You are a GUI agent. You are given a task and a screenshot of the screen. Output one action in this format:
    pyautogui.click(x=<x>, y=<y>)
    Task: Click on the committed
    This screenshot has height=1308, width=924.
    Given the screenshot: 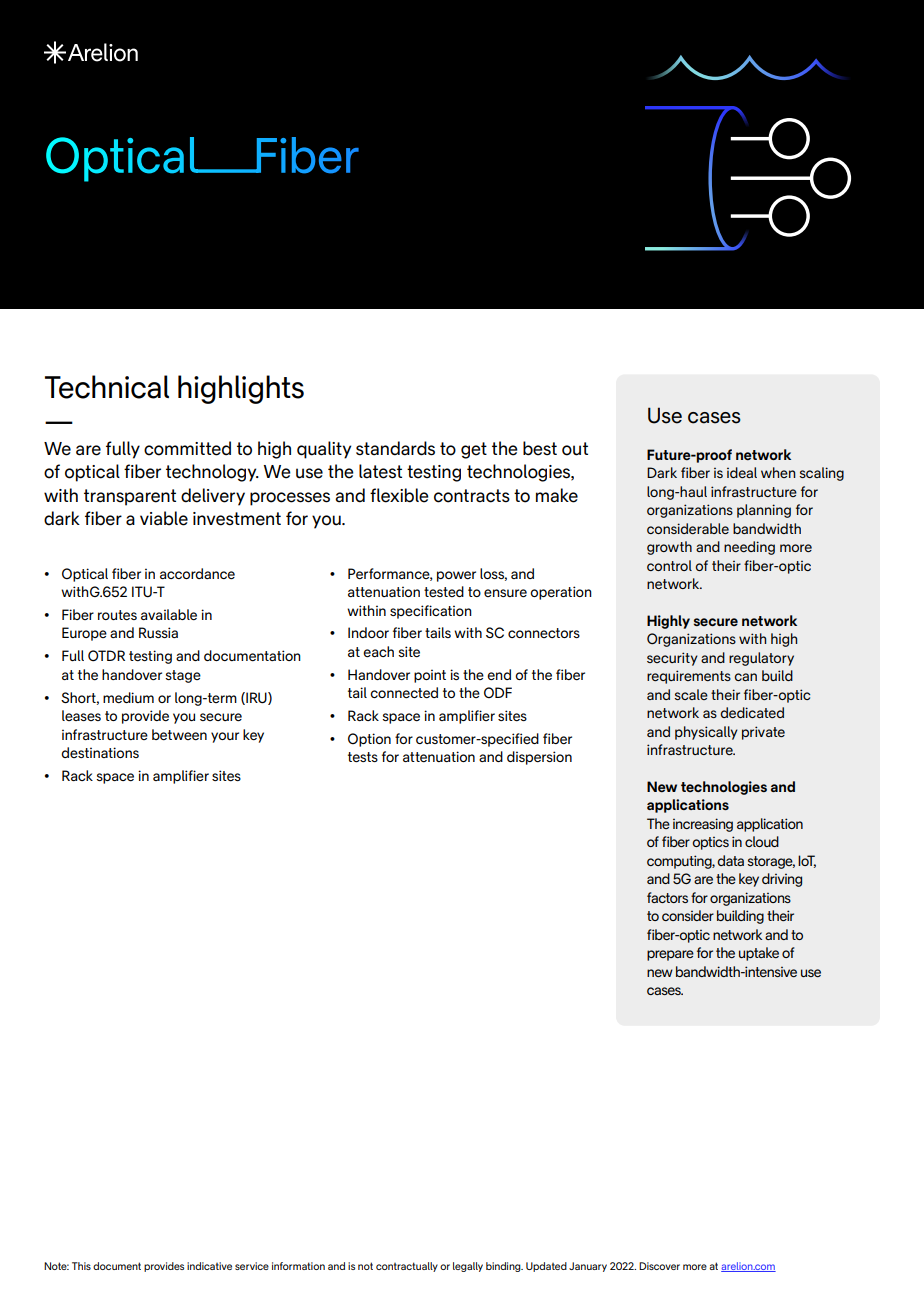 What is the action you would take?
    pyautogui.click(x=187, y=448)
